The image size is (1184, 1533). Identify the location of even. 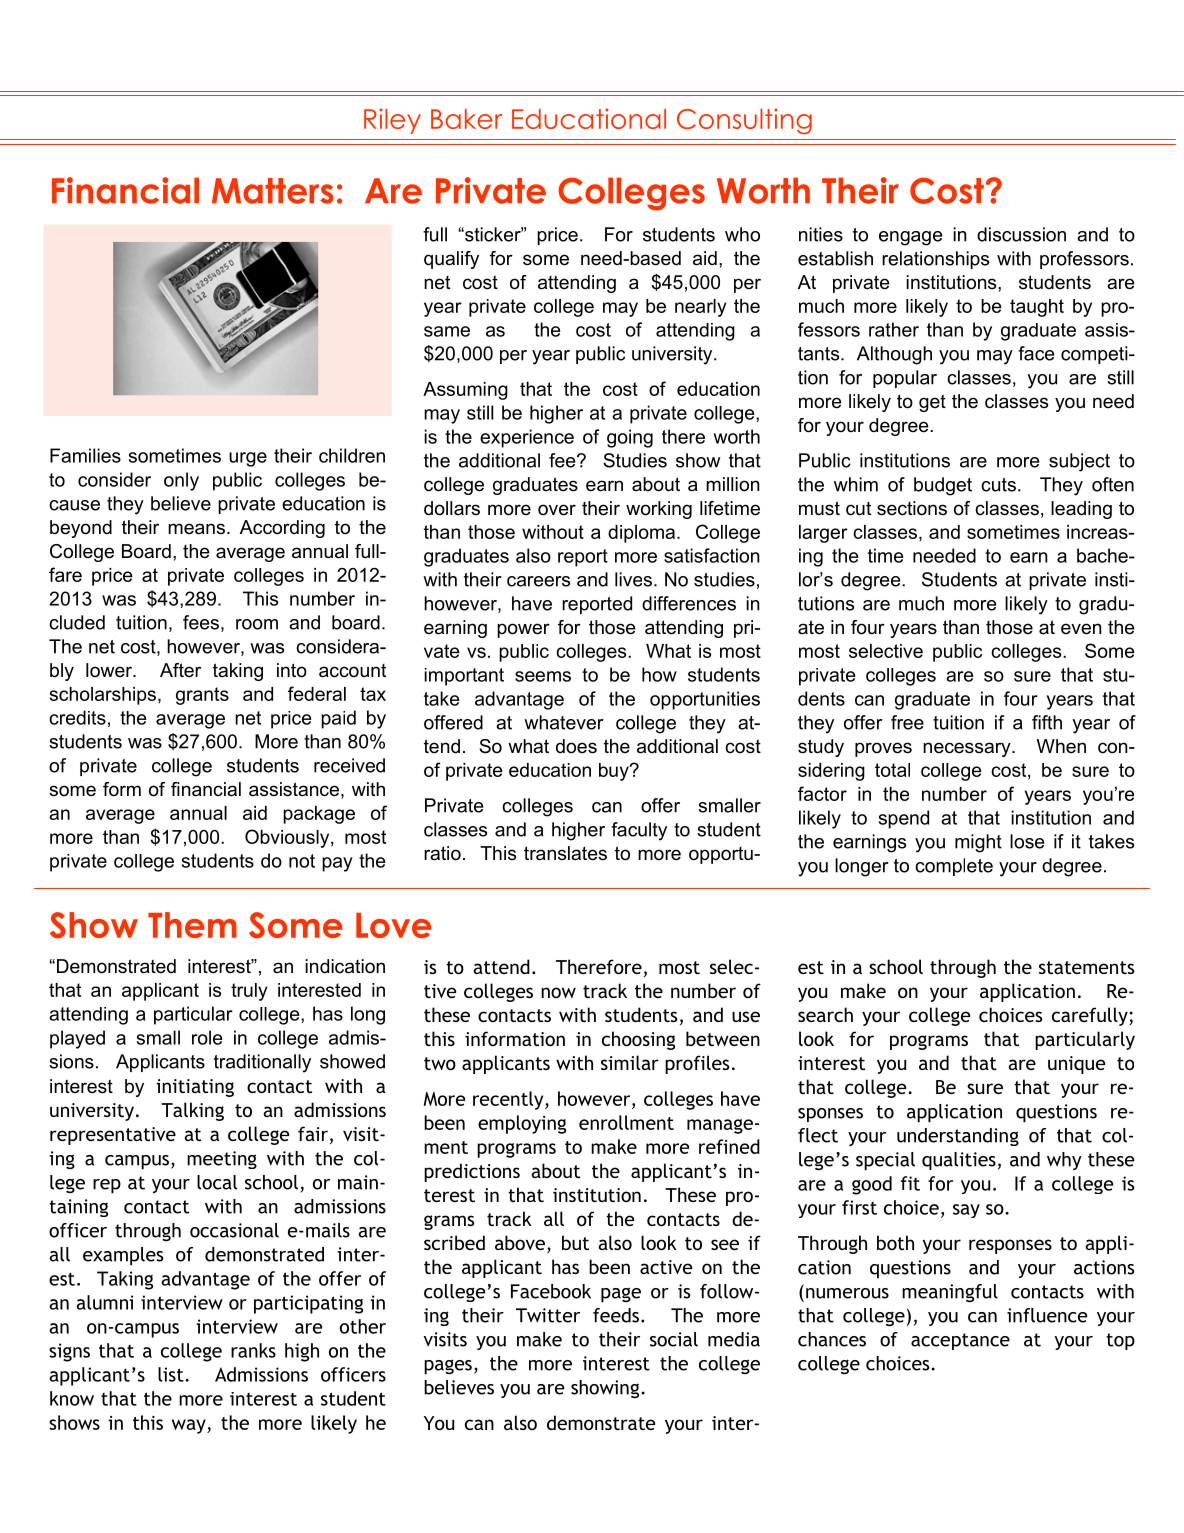
(1081, 629).
